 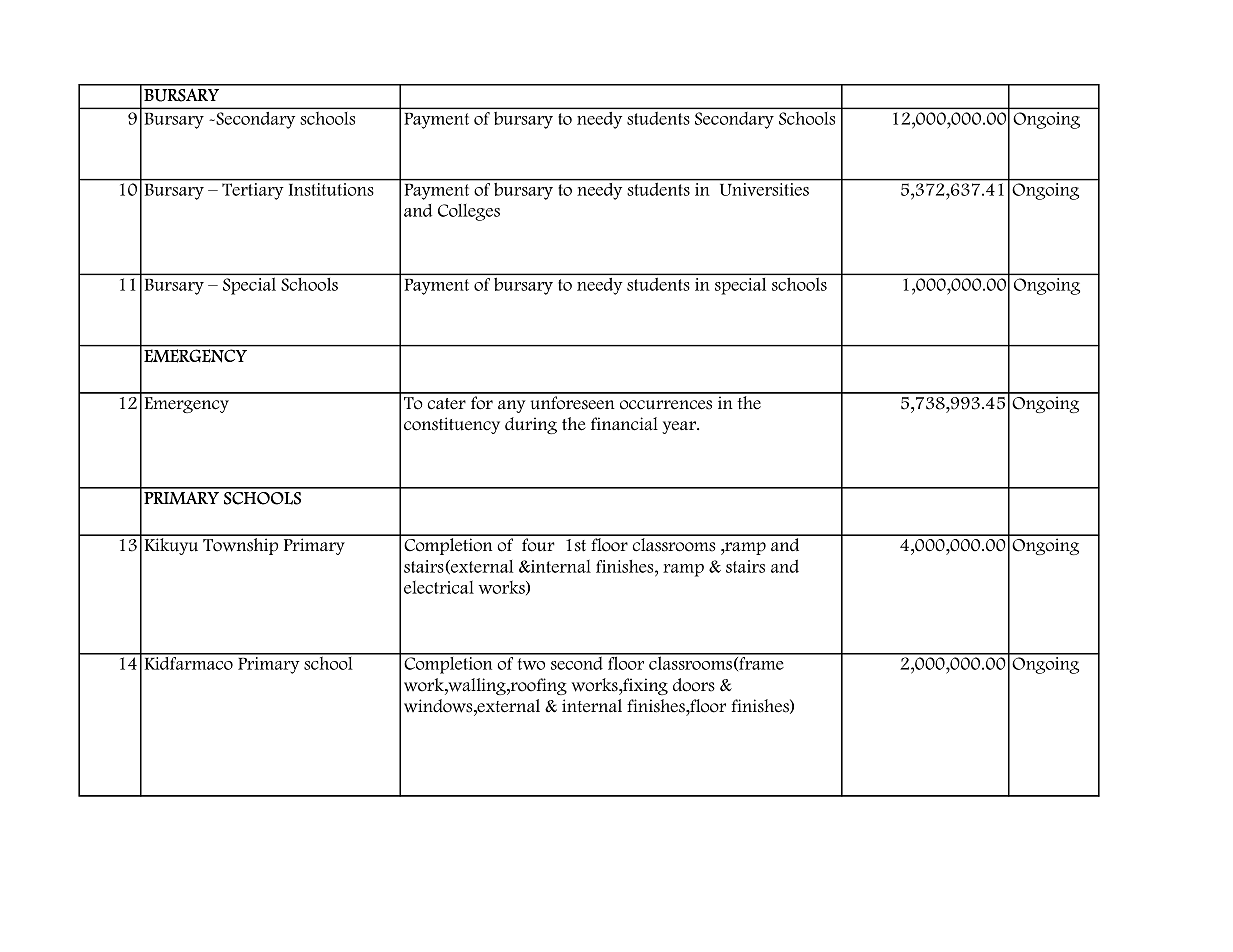 What do you see at coordinates (680, 427) in the screenshot?
I see `year` at bounding box center [680, 427].
